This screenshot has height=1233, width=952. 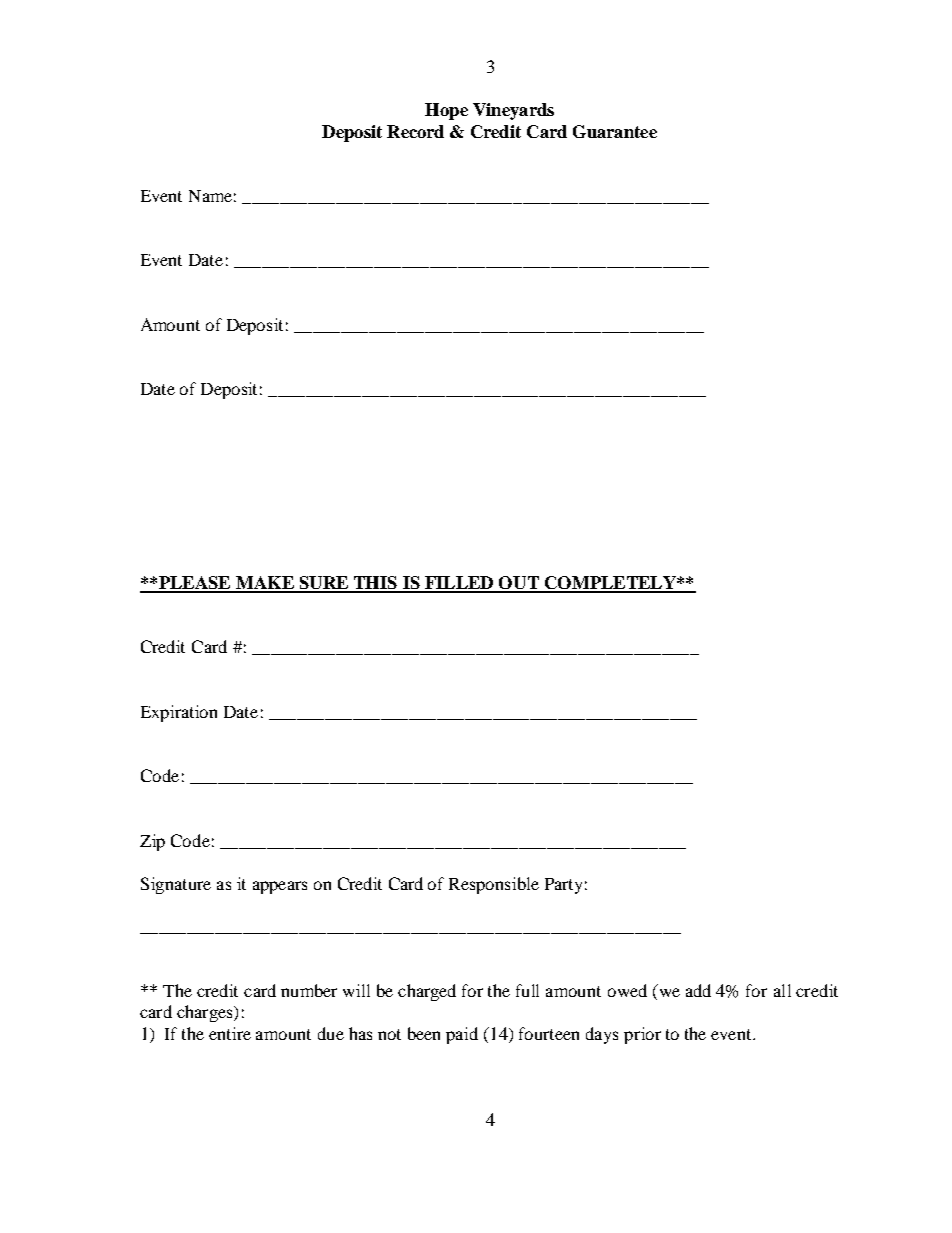 What do you see at coordinates (210, 196) in the screenshot?
I see `Name` at bounding box center [210, 196].
